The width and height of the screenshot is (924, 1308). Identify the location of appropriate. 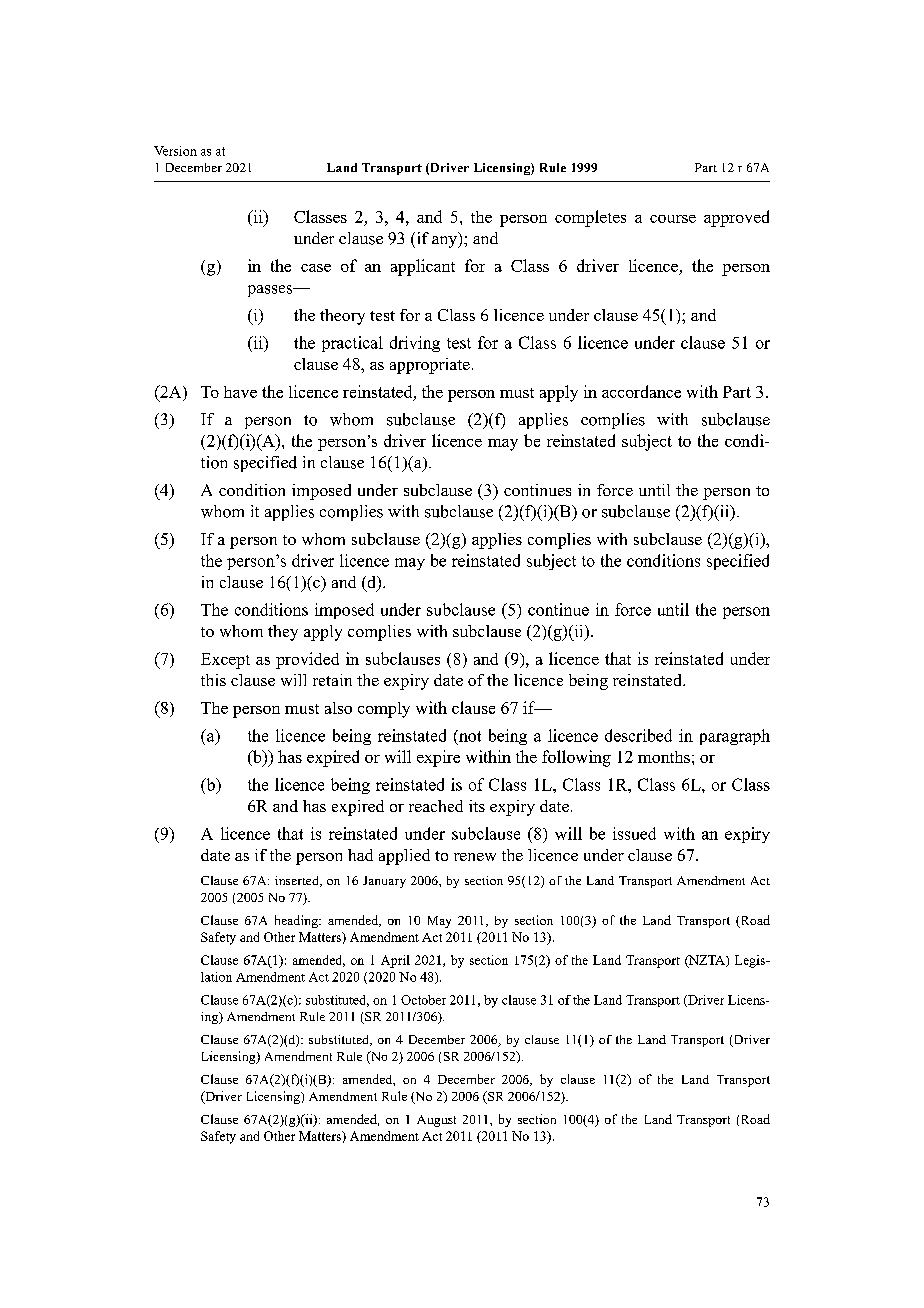
(430, 366).
